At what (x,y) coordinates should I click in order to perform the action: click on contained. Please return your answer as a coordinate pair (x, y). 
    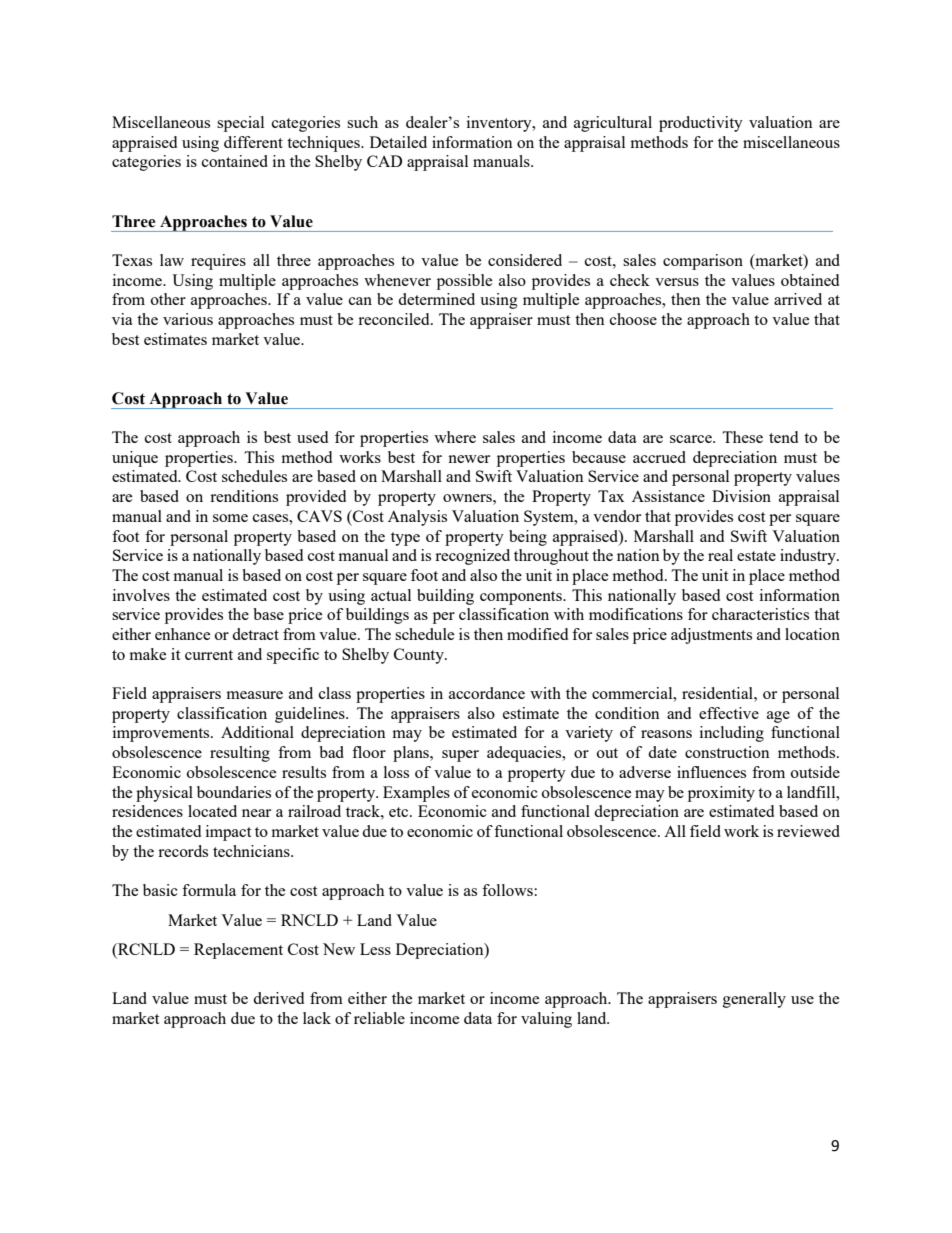
    Looking at the image, I should click on (235, 161).
